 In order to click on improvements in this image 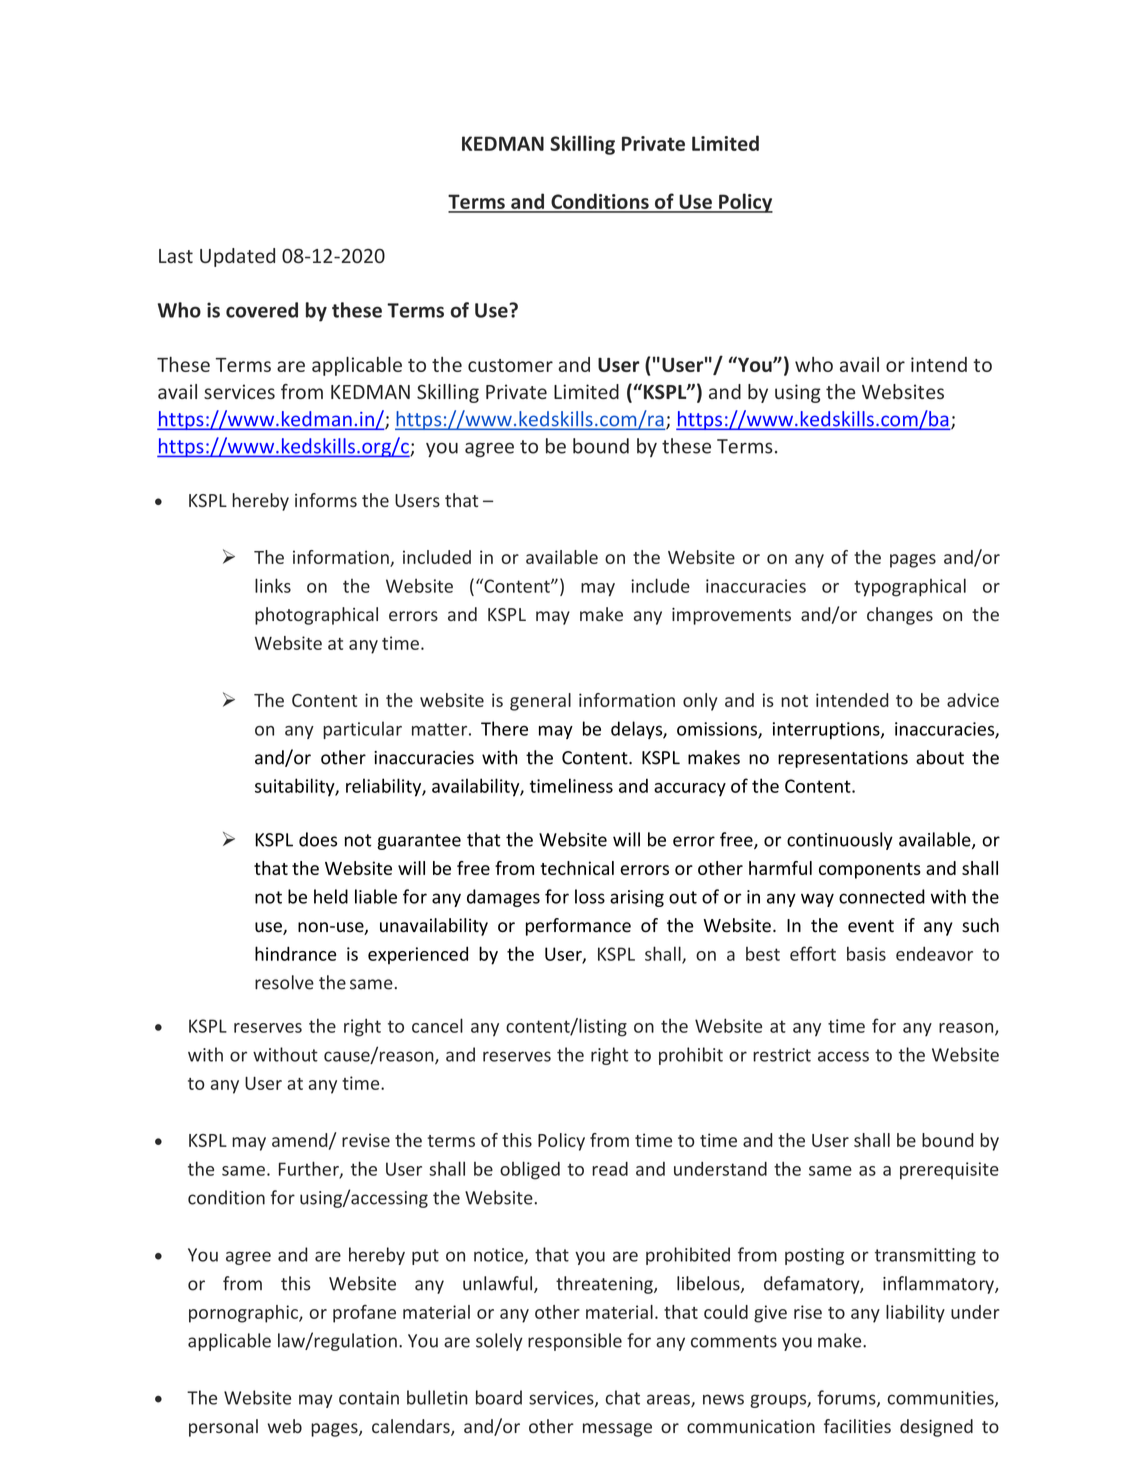, I will do `click(731, 616)`.
